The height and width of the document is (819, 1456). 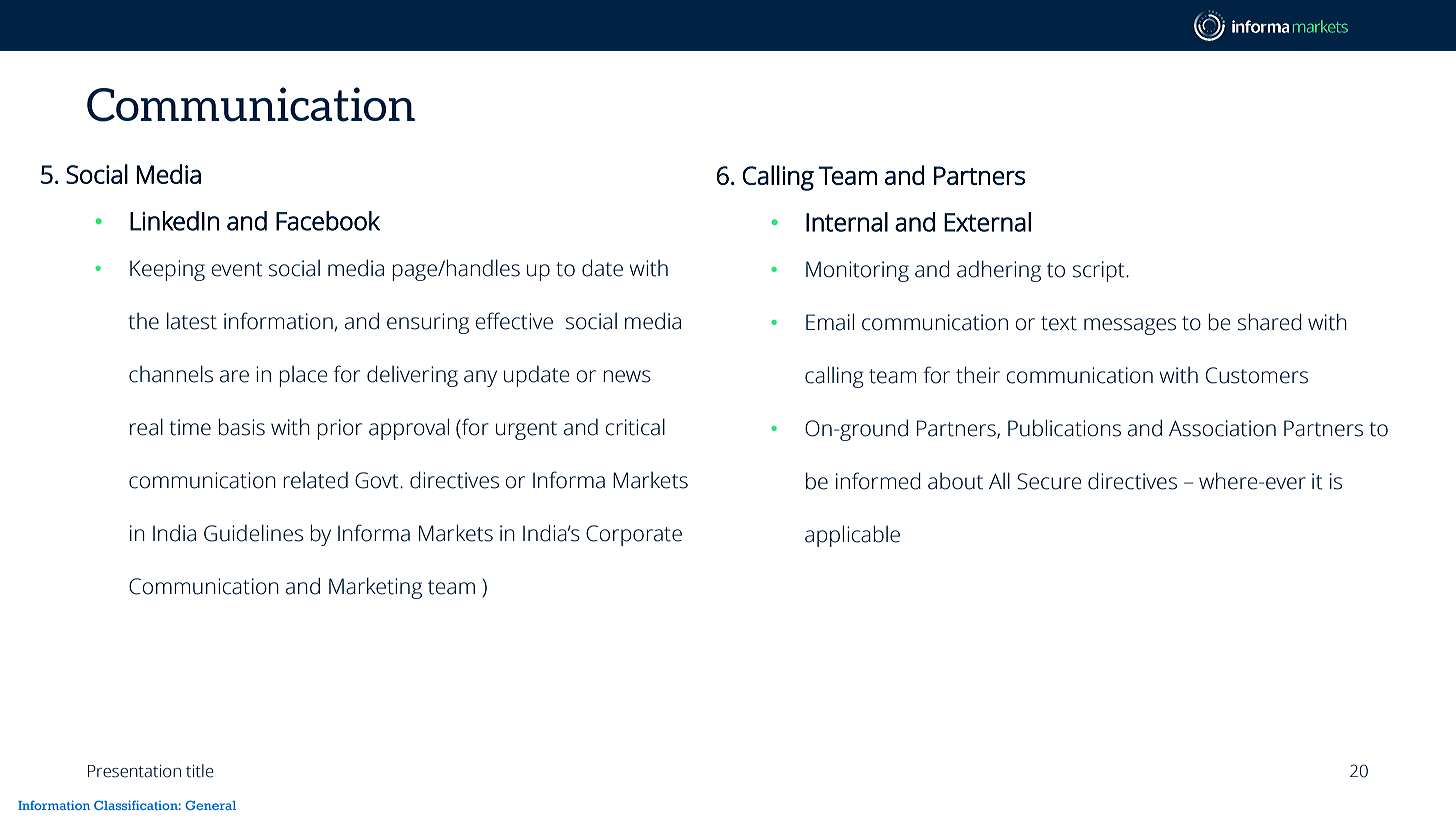 I want to click on Internal, so click(x=847, y=222).
